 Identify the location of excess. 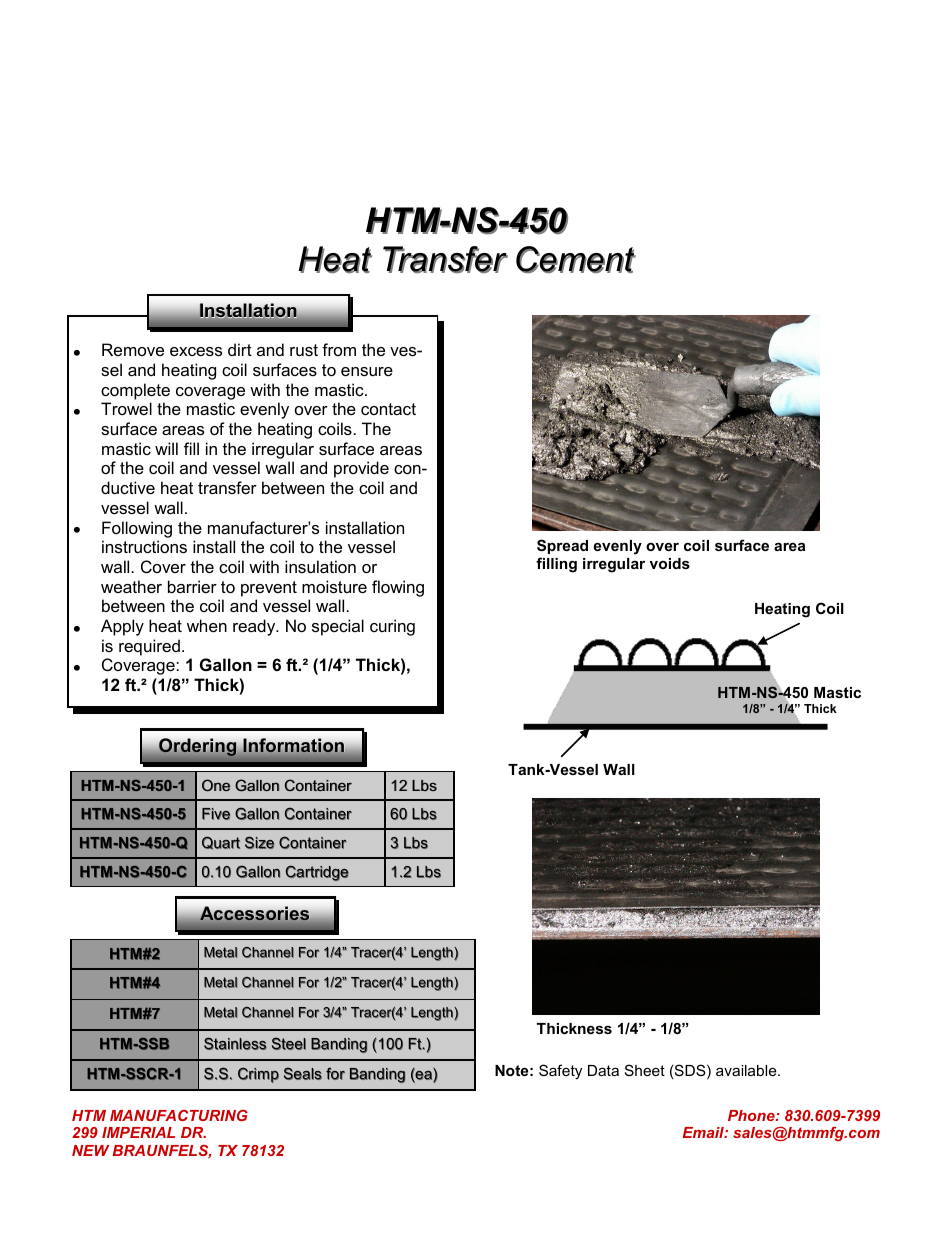
(196, 351).
